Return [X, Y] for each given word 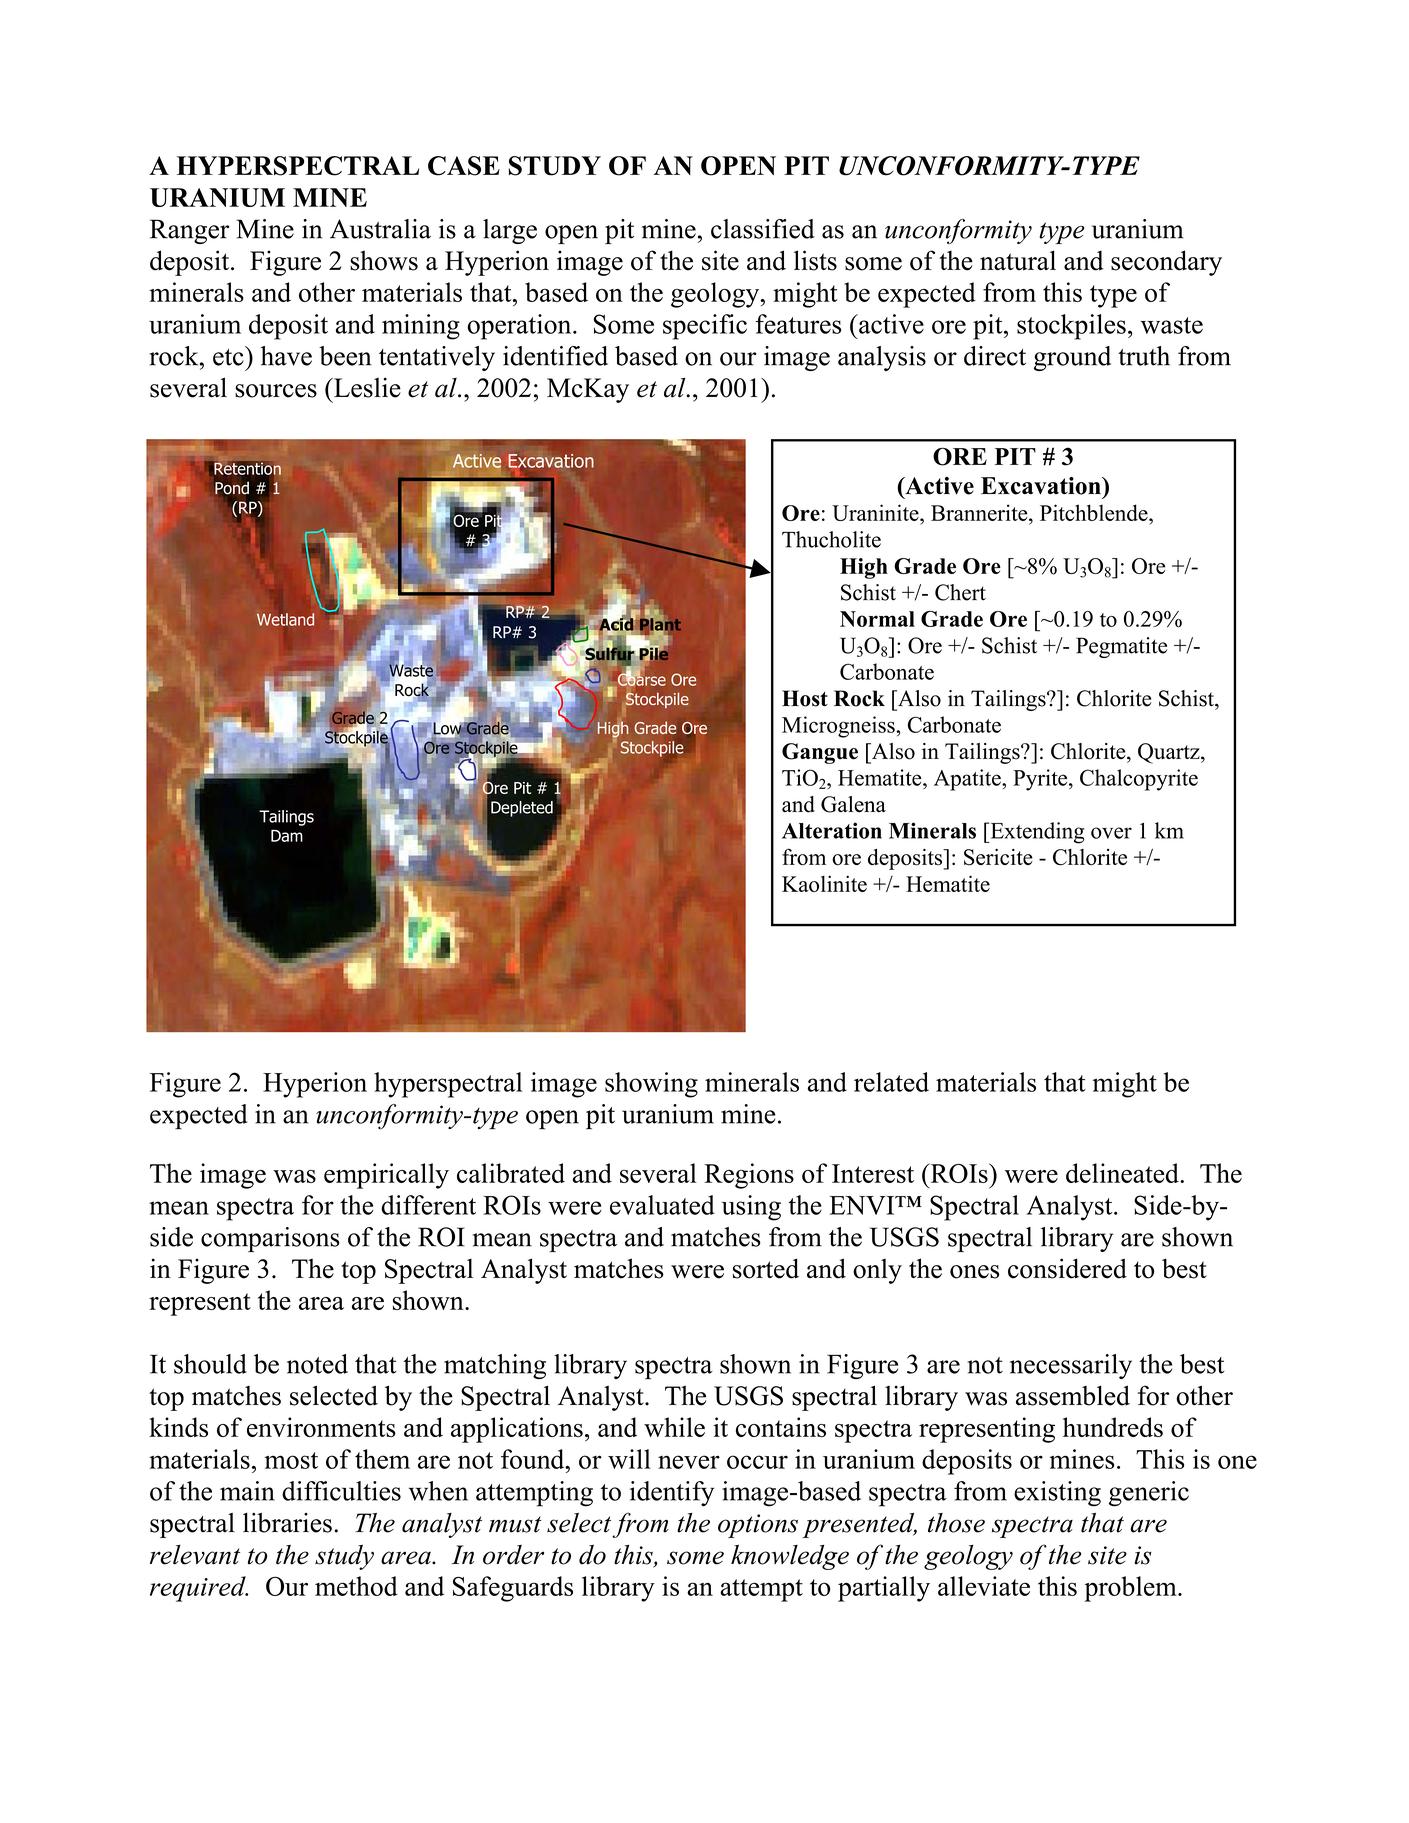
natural [1018, 260]
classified [763, 229]
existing [1057, 1494]
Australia [380, 229]
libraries [287, 1523]
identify [672, 1494]
